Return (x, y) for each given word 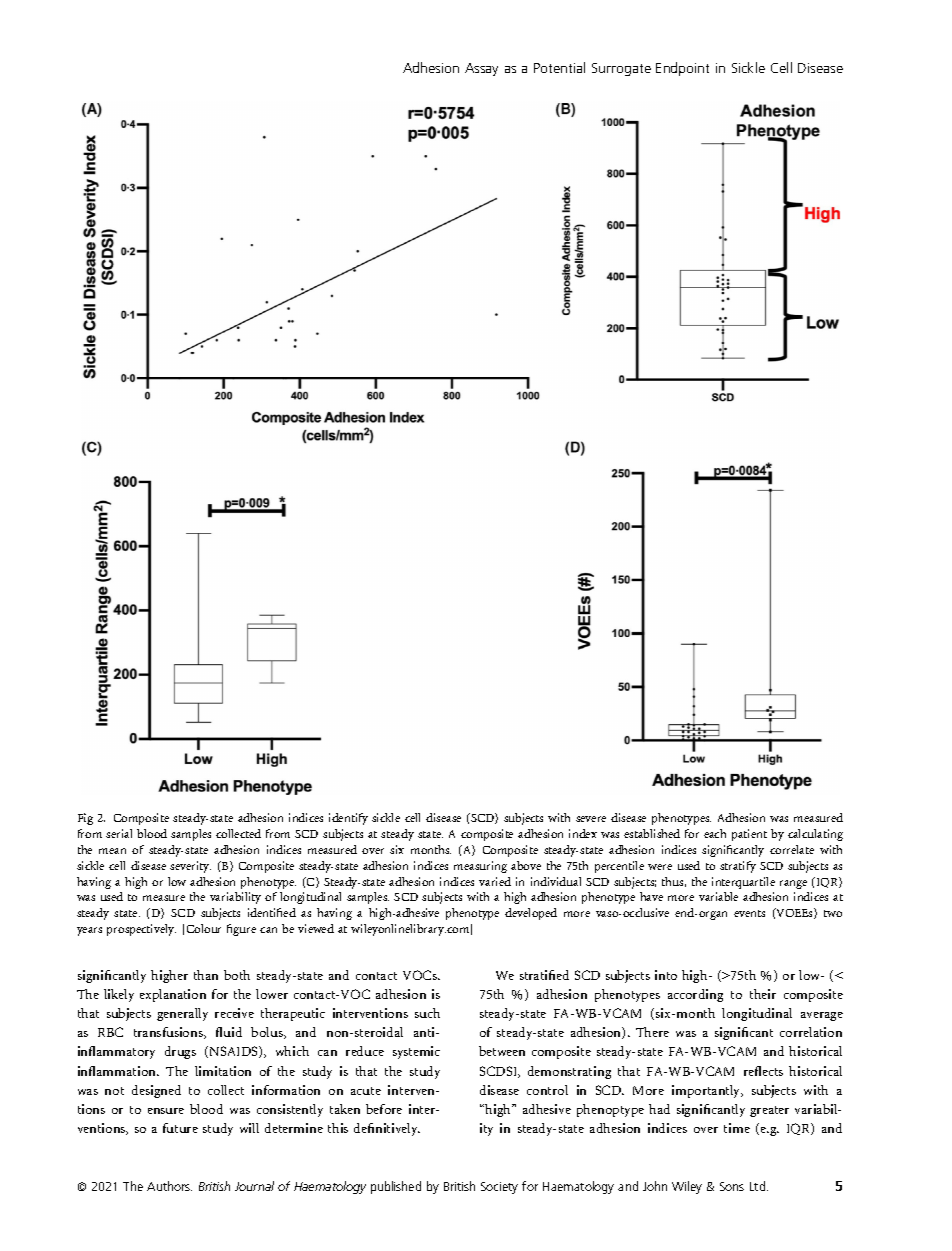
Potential (559, 67)
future (180, 1128)
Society (499, 1188)
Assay (481, 69)
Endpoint (682, 69)
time (737, 1128)
